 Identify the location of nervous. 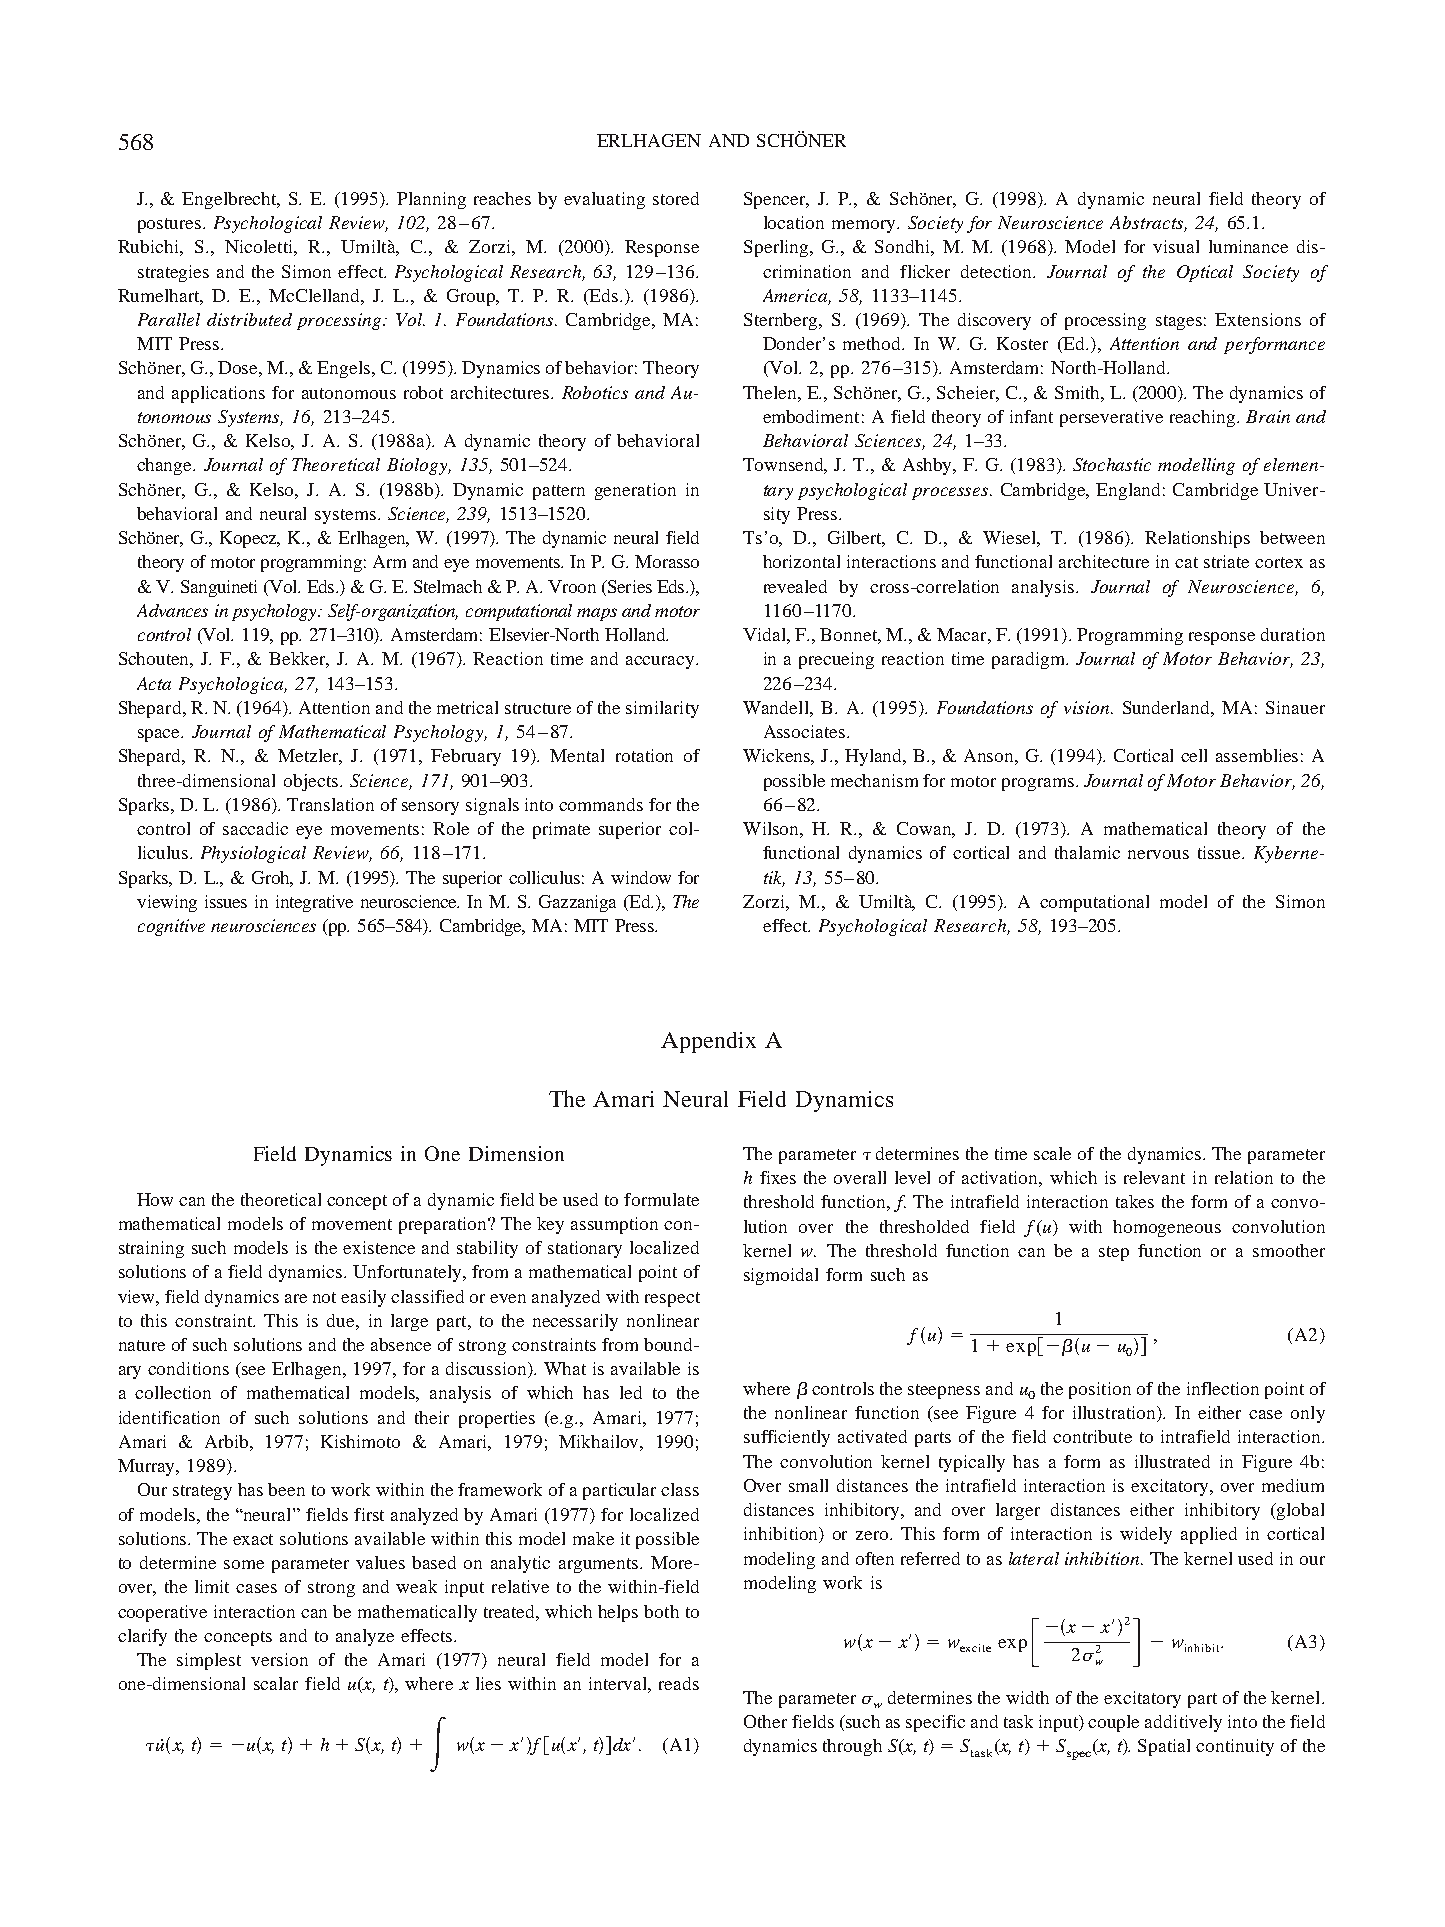
(1158, 854).
